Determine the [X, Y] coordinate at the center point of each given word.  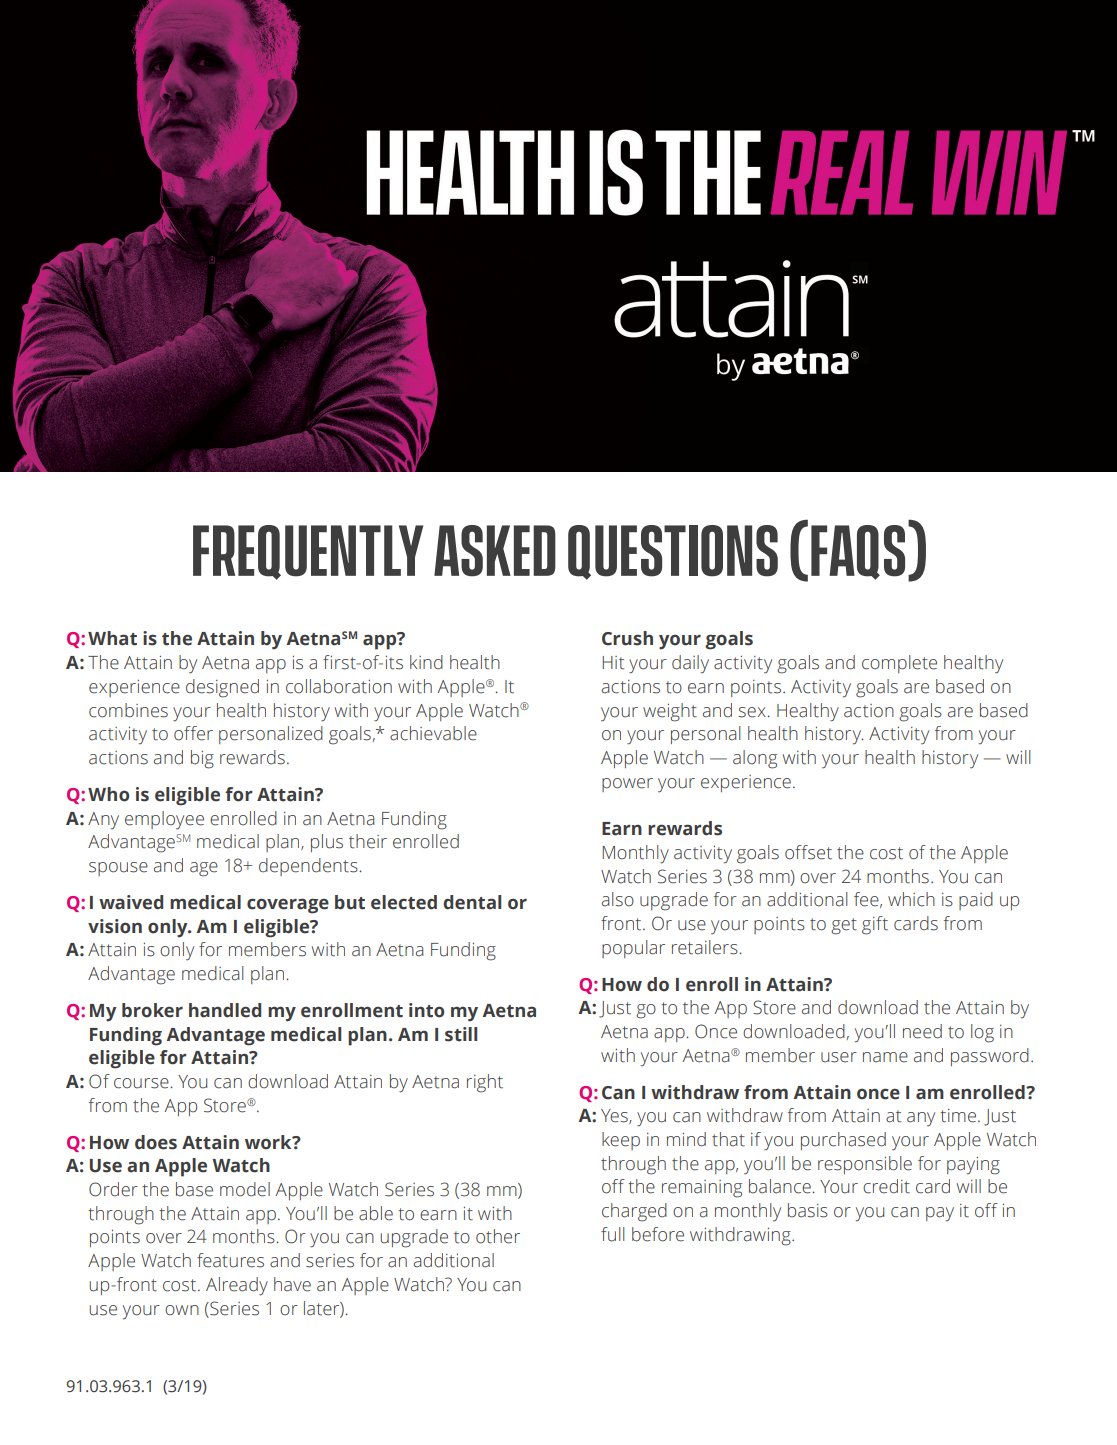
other [498, 1236]
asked [495, 551]
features [230, 1260]
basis [808, 1210]
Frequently [308, 552]
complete [899, 664]
